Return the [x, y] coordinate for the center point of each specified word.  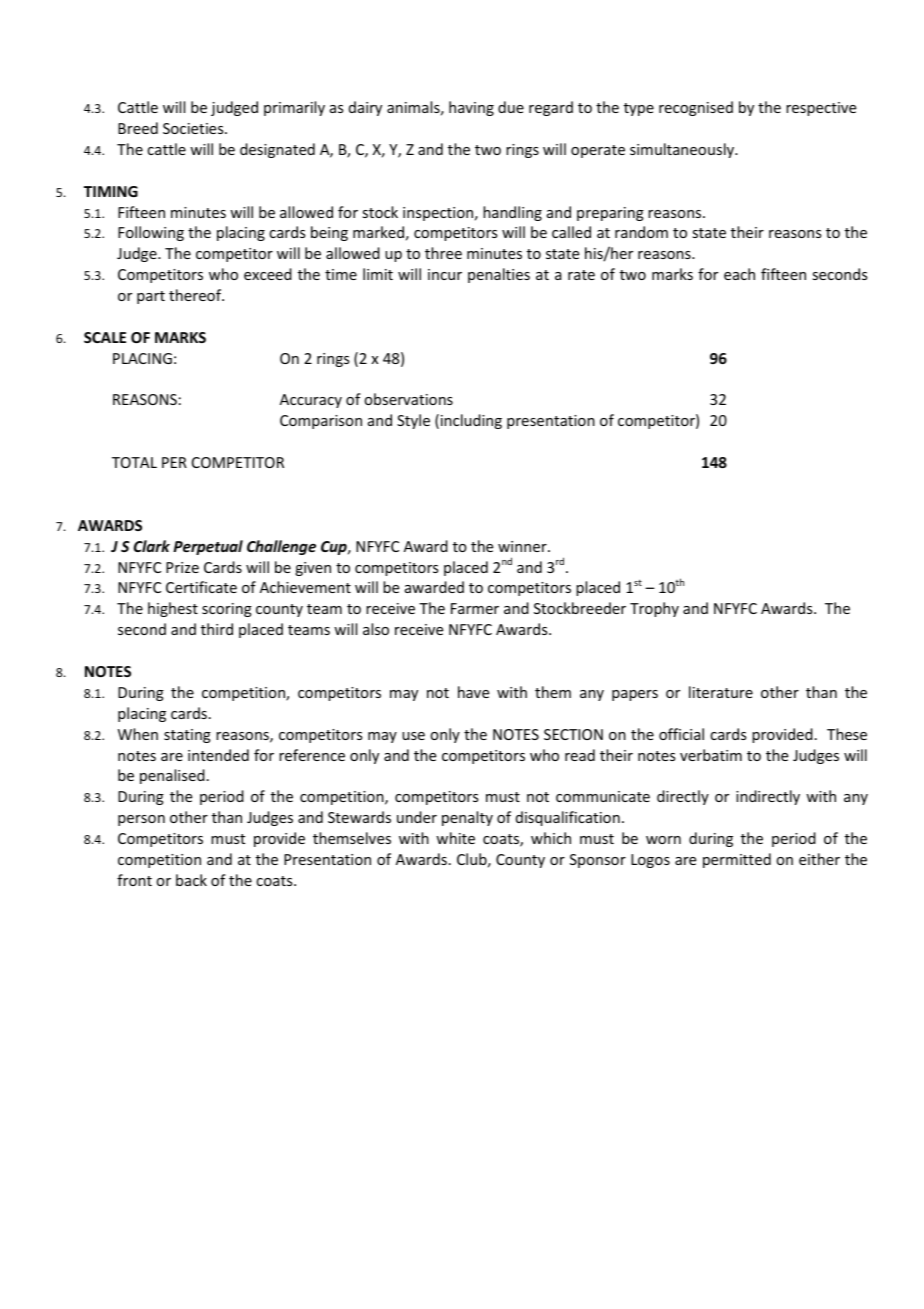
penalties [499, 275]
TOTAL [134, 462]
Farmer [475, 608]
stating [187, 736]
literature [721, 692]
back [191, 880]
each [739, 274]
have [473, 692]
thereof [196, 295]
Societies [194, 128]
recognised [696, 108]
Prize [182, 567]
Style [413, 421]
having [471, 108]
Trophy [654, 609]
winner [523, 546]
